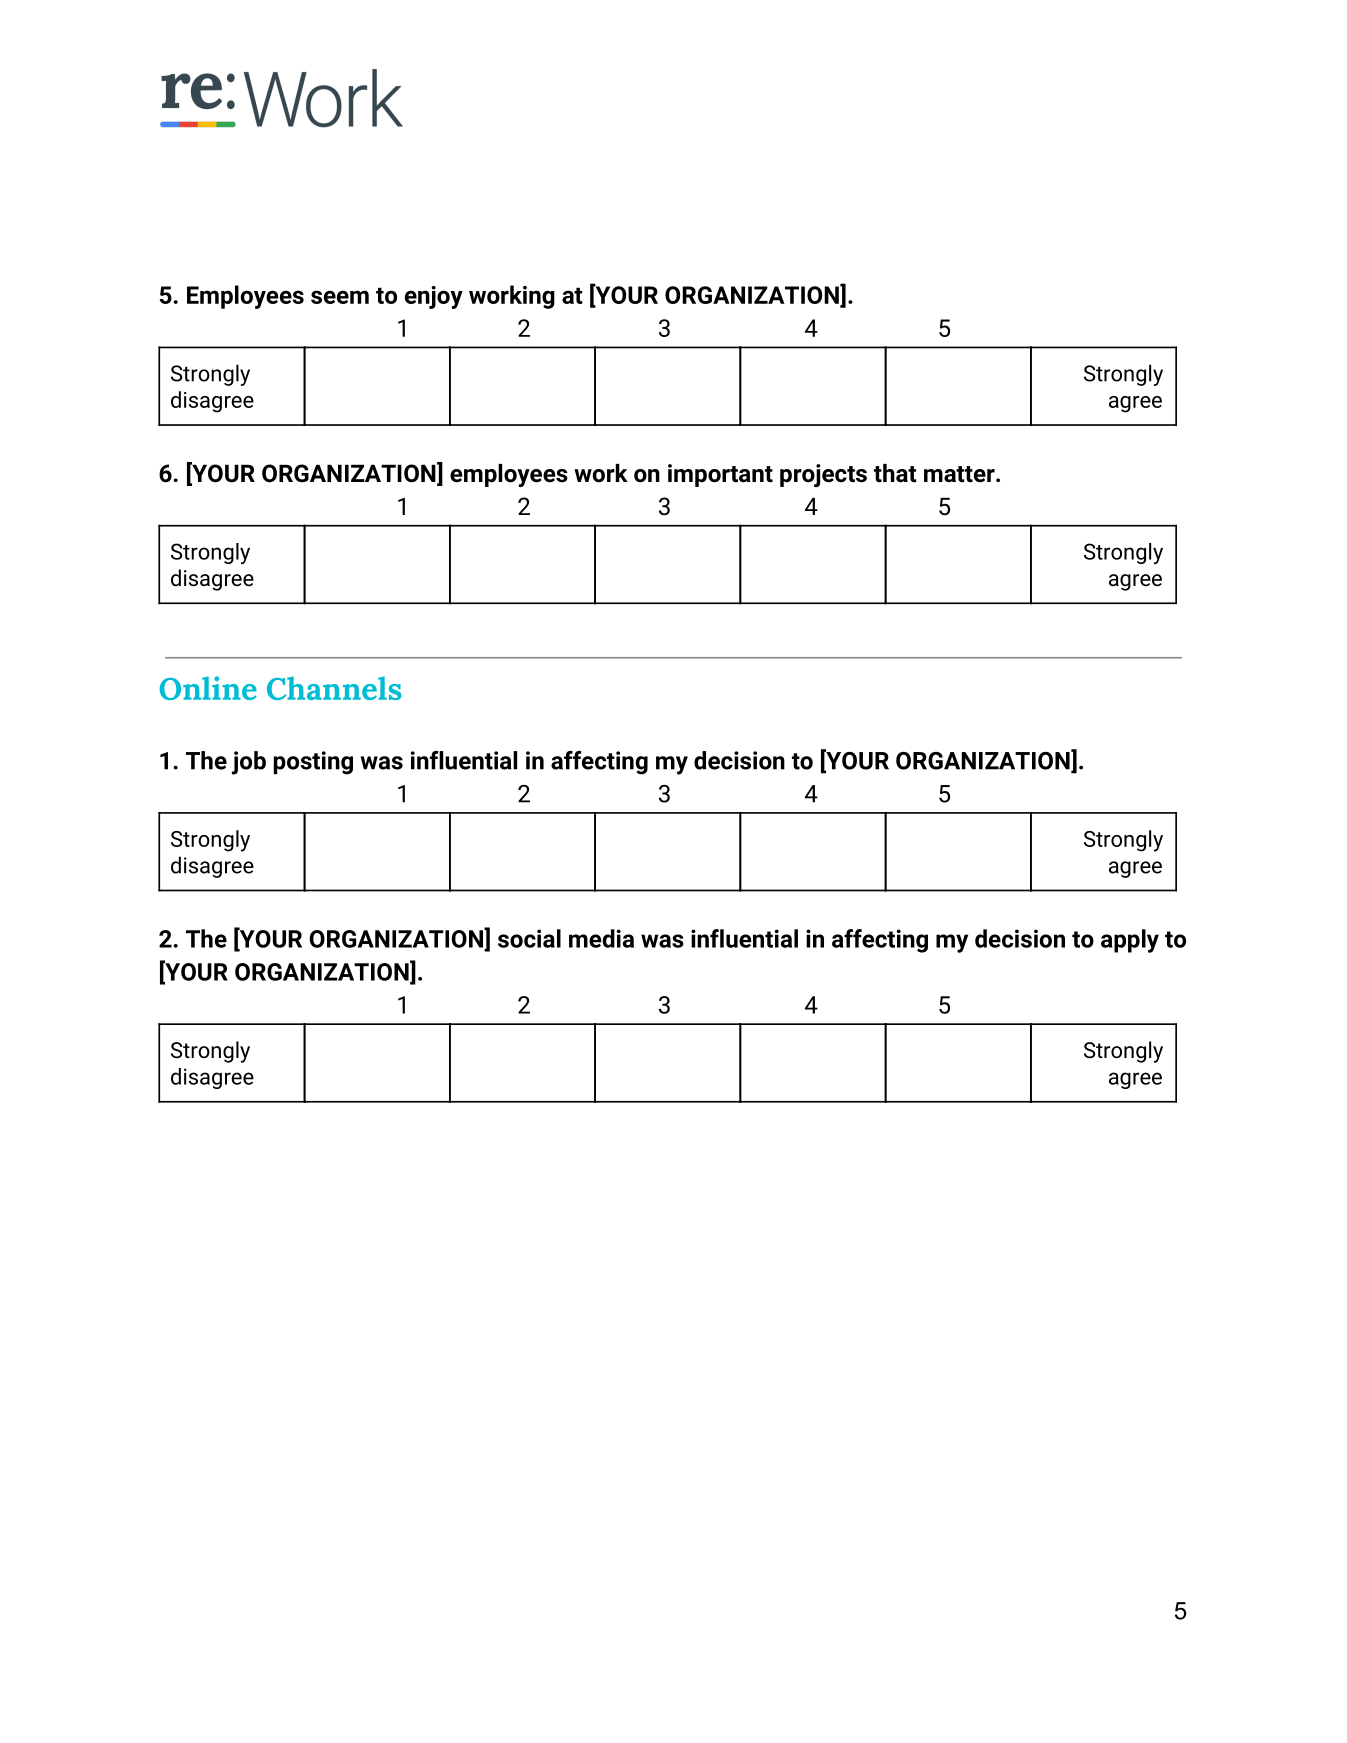 The image size is (1347, 1743). What do you see at coordinates (313, 763) in the page?
I see `posting` at bounding box center [313, 763].
